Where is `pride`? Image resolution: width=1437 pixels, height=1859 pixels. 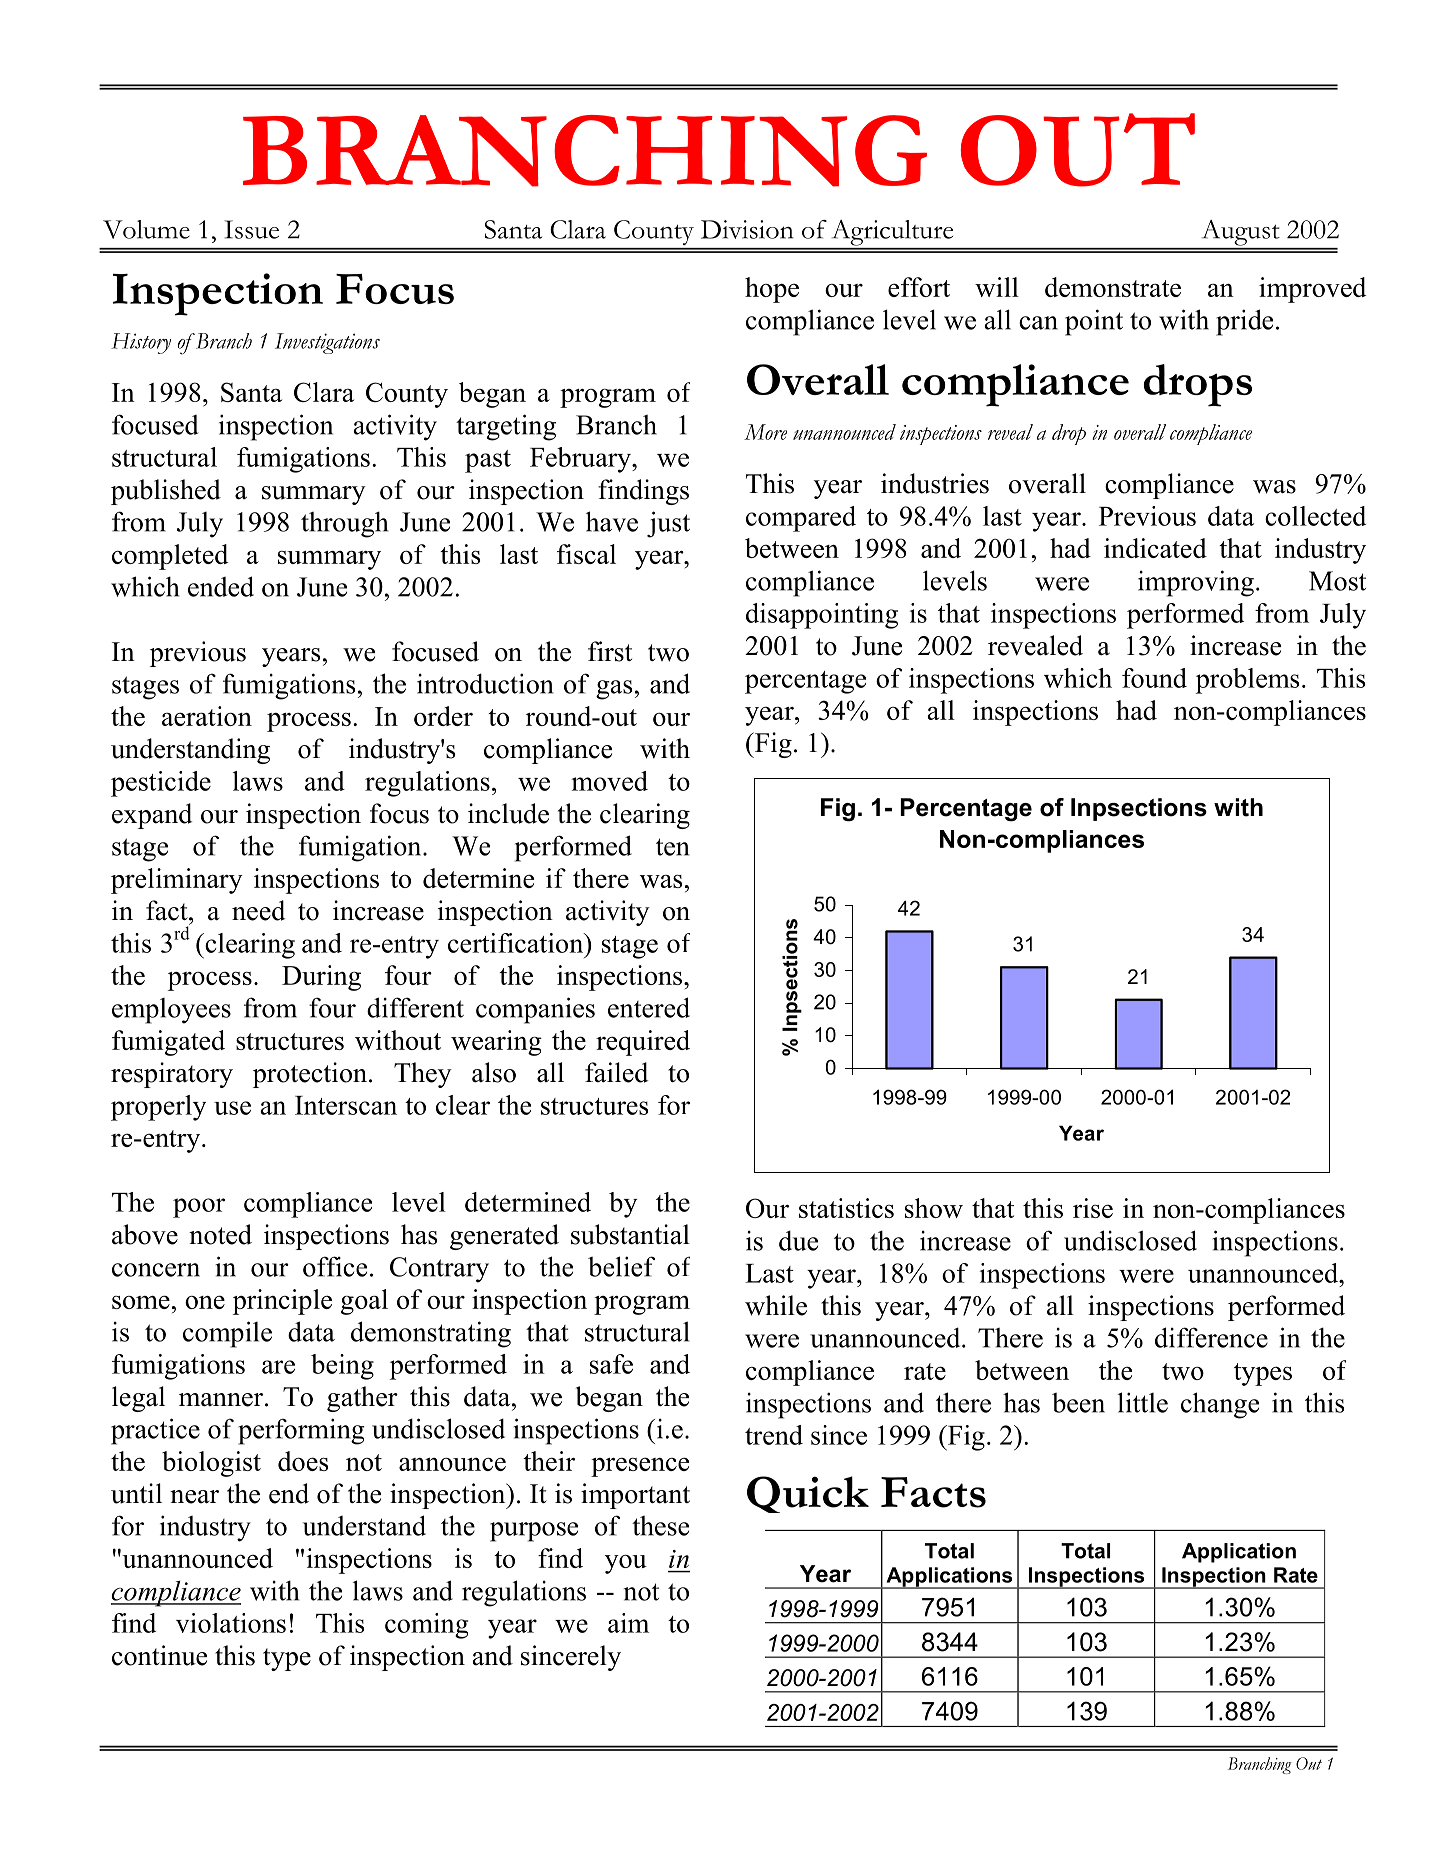
pride is located at coordinates (1244, 322).
